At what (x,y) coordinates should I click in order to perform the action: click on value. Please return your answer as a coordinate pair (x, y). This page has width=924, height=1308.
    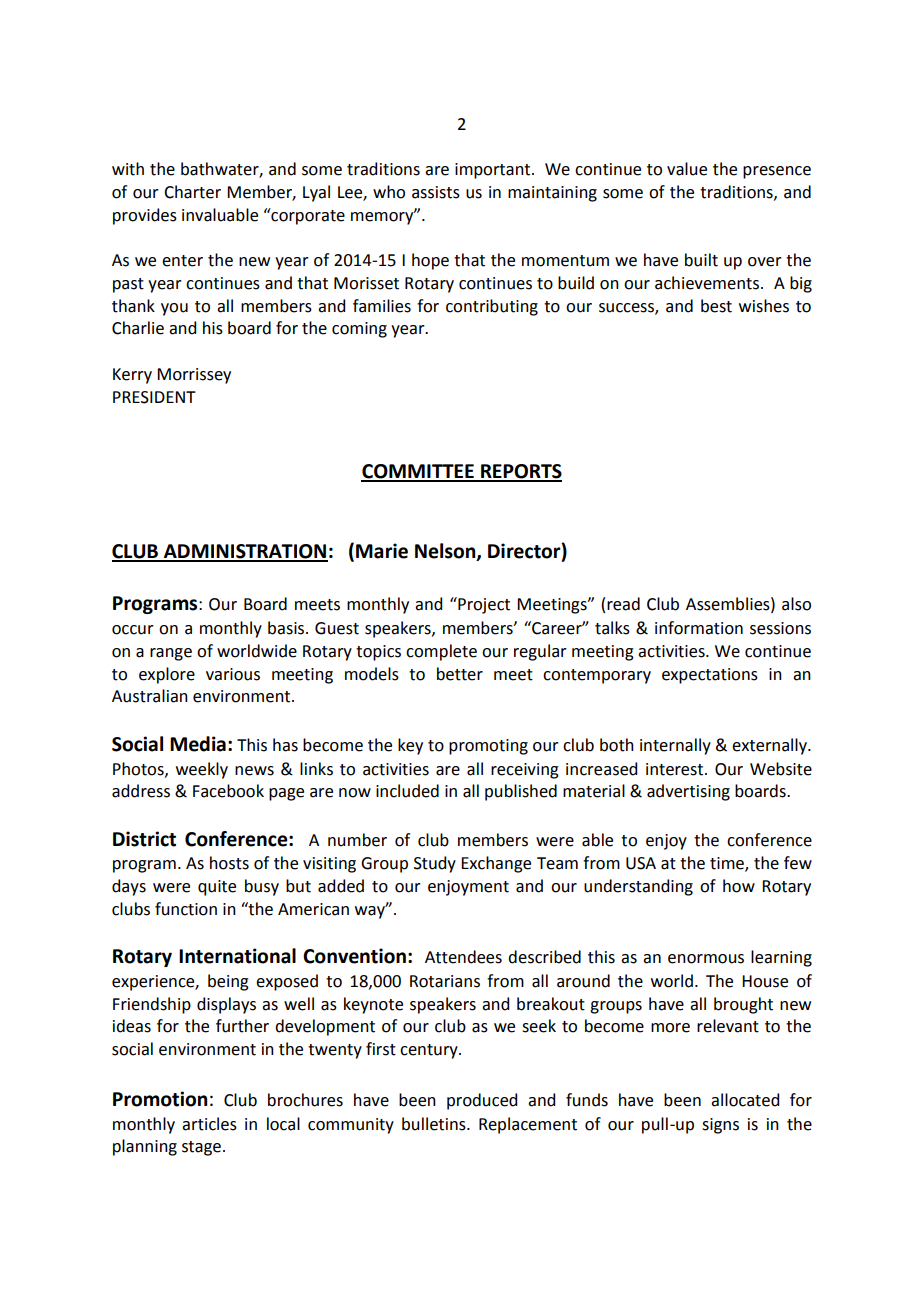
    Looking at the image, I should click on (687, 169).
